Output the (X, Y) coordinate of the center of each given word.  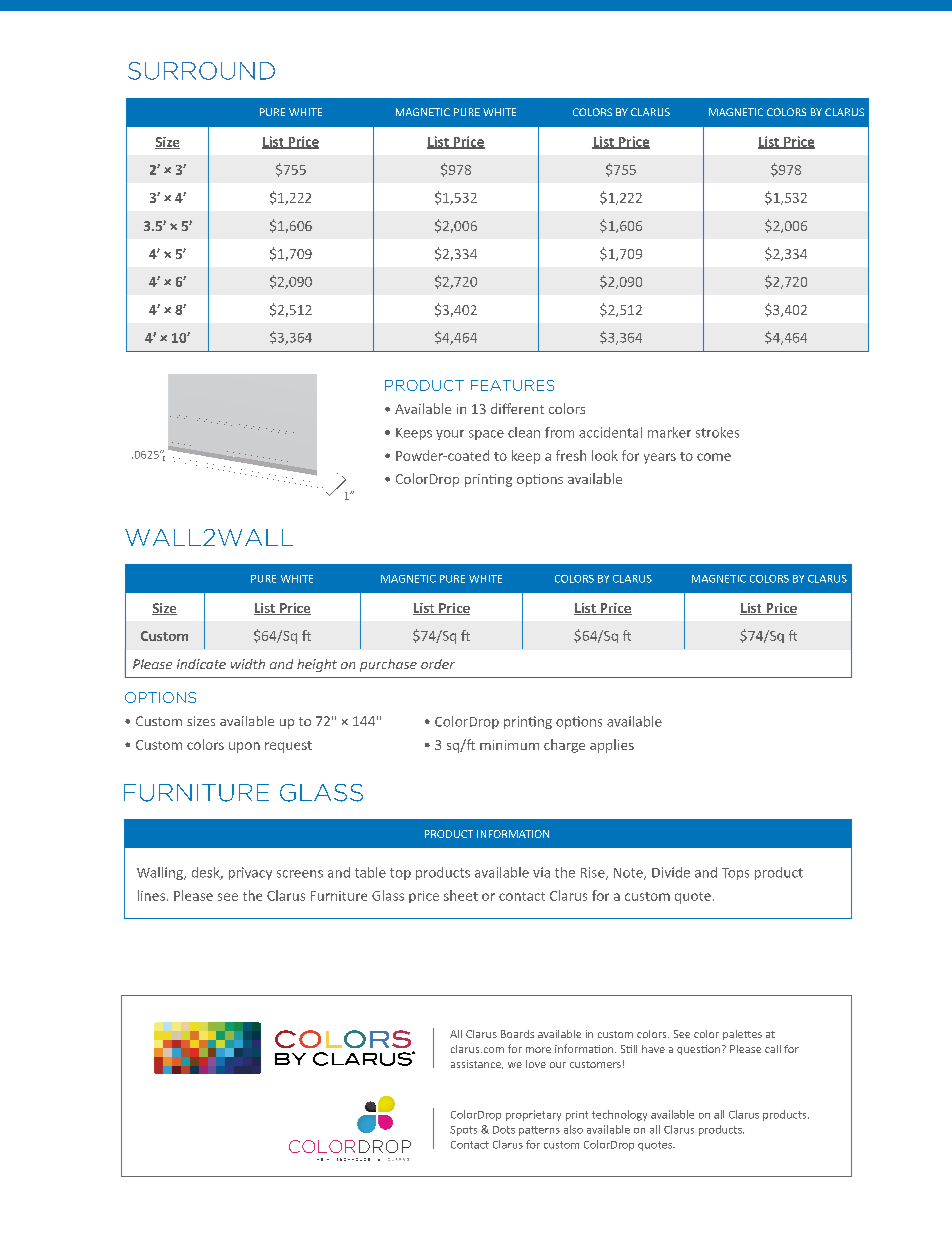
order (438, 664)
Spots (463, 1131)
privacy (250, 873)
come (714, 457)
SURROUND (201, 71)
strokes (717, 432)
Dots (504, 1130)
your (450, 435)
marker (669, 432)
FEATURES (512, 385)
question (698, 1050)
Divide (671, 872)
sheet (461, 895)
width (248, 664)
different (517, 408)
